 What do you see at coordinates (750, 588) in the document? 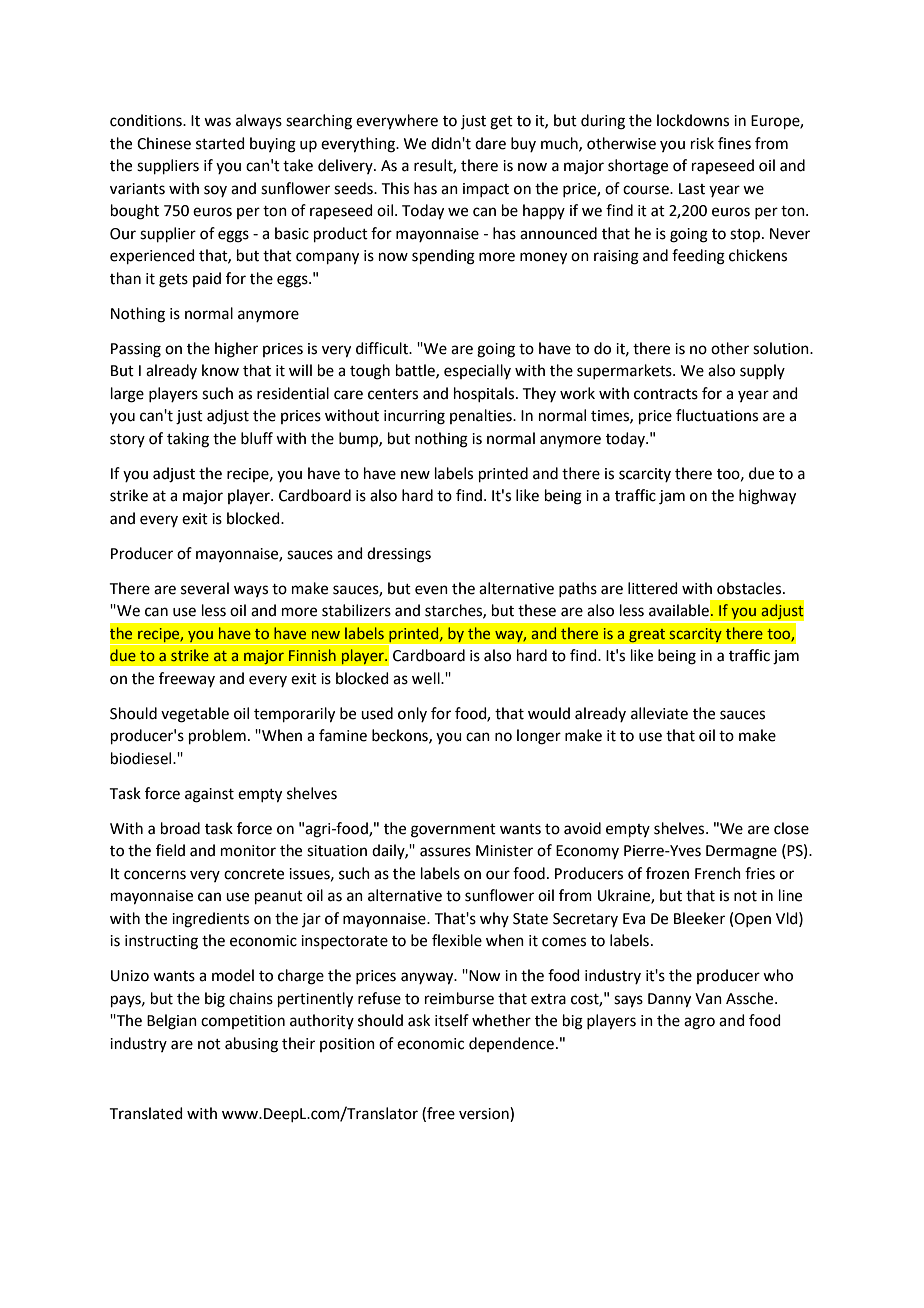
I see `obstacles` at bounding box center [750, 588].
